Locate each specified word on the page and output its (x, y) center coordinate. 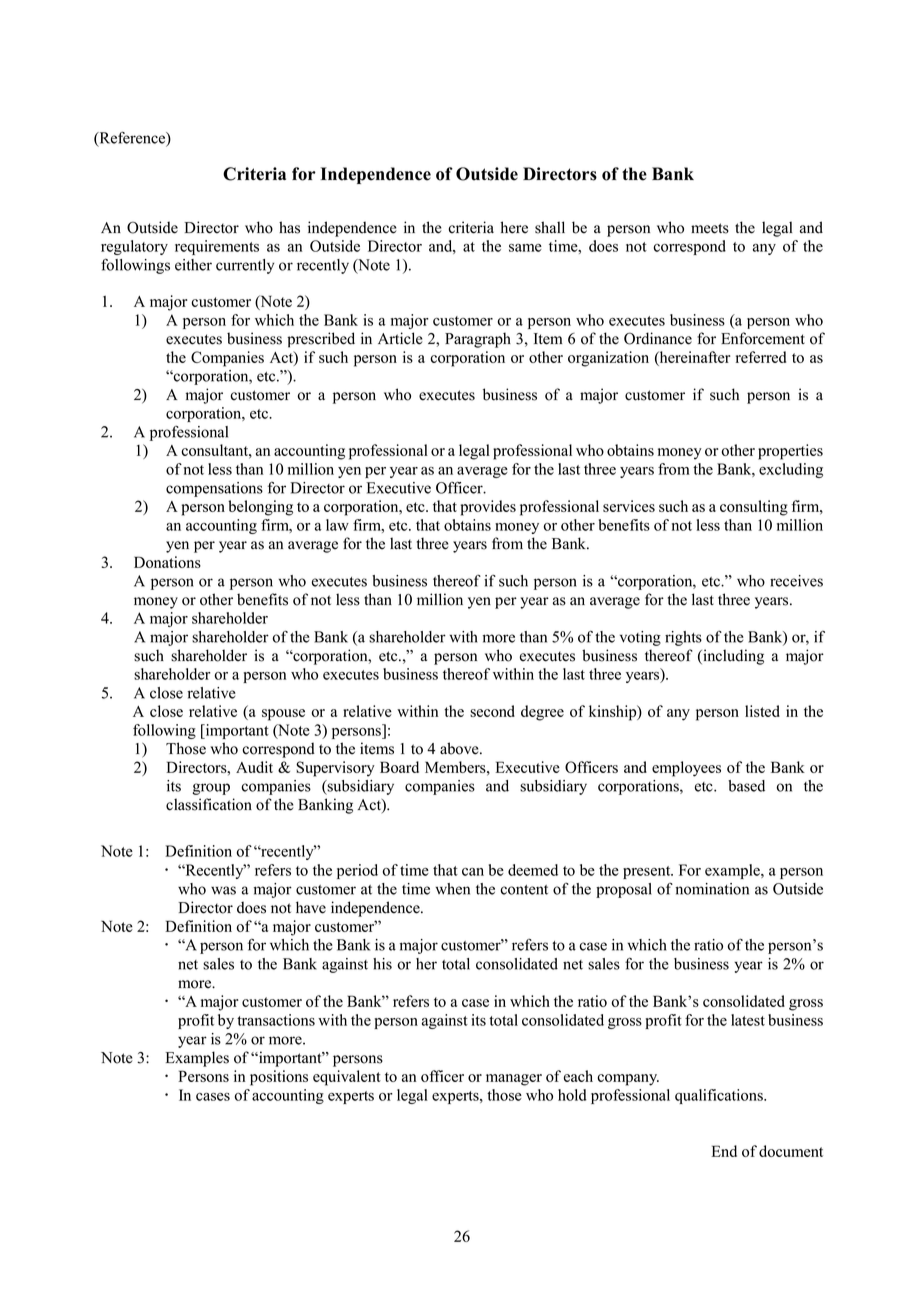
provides (488, 508)
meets (710, 228)
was (223, 890)
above (460, 748)
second (492, 711)
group (211, 789)
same (525, 248)
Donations (167, 562)
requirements (217, 247)
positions (279, 1078)
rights (683, 638)
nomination (712, 889)
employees (686, 769)
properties (790, 452)
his (382, 964)
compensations (214, 489)
